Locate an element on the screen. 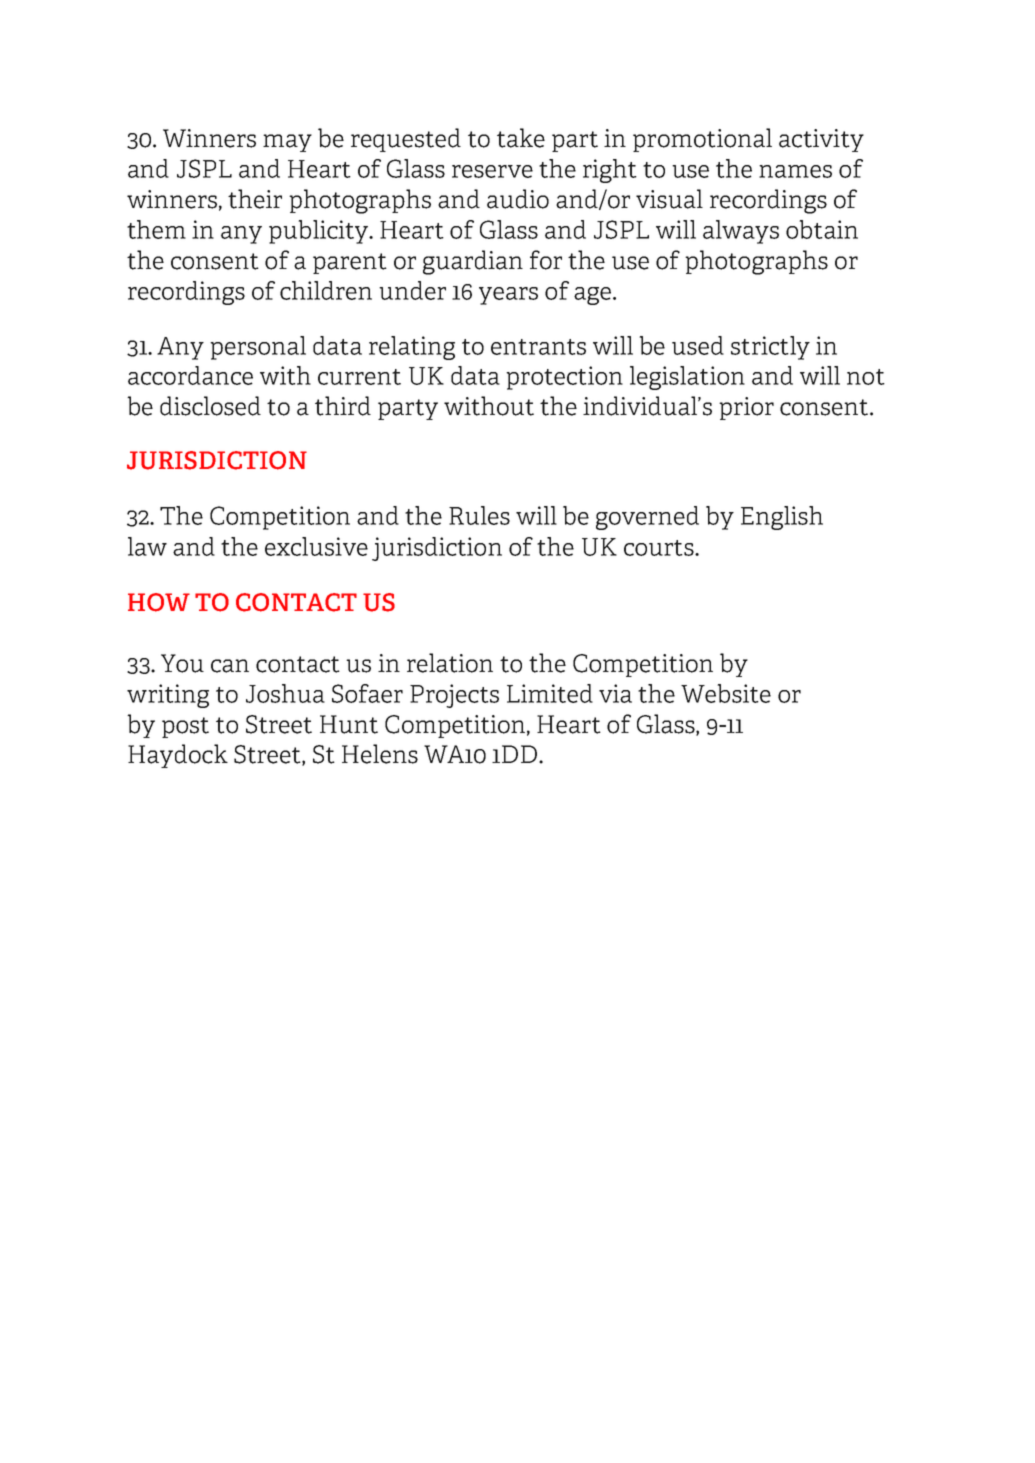 This screenshot has width=1035, height=1463. post is located at coordinates (185, 727).
